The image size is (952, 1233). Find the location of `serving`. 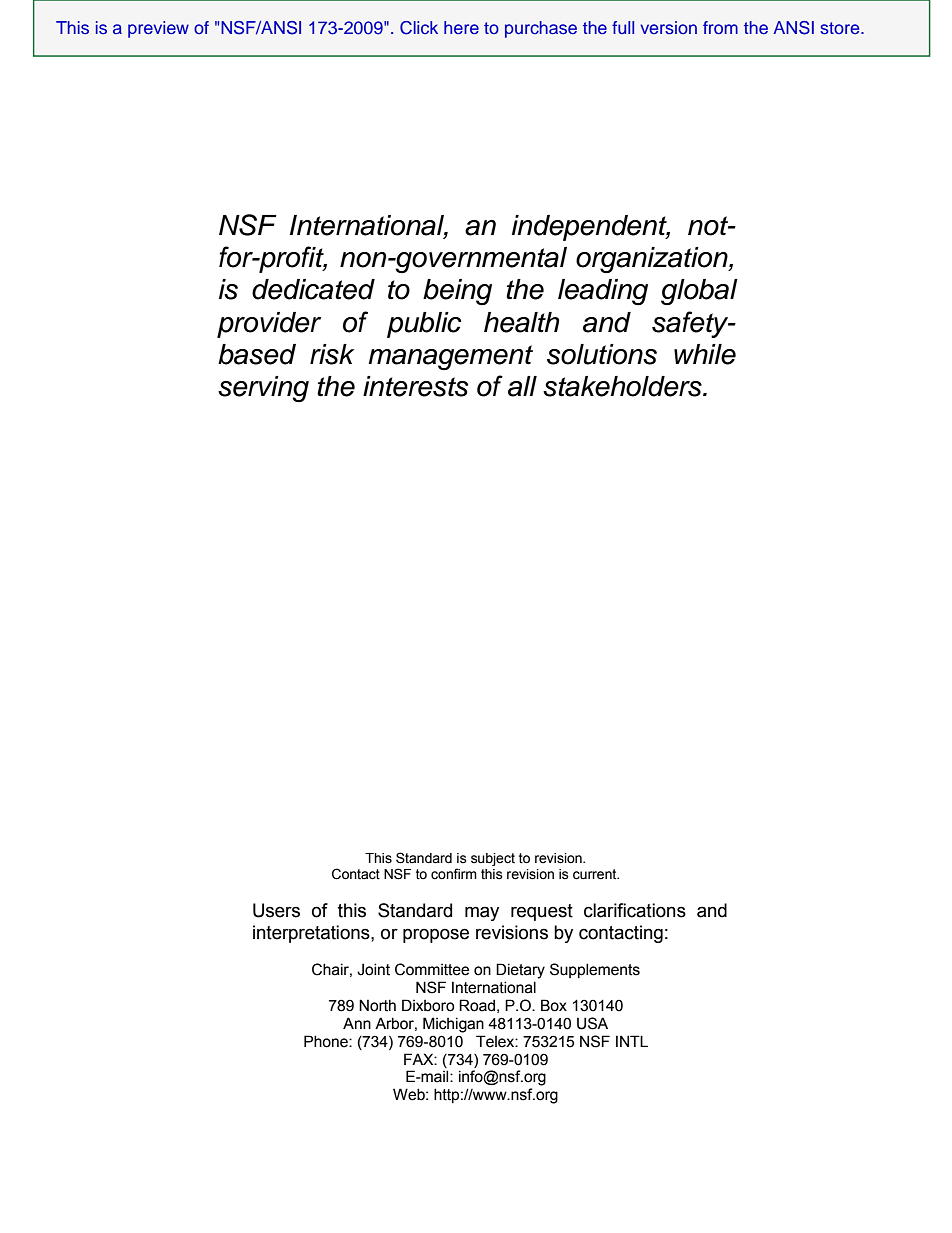

serving is located at coordinates (263, 389).
